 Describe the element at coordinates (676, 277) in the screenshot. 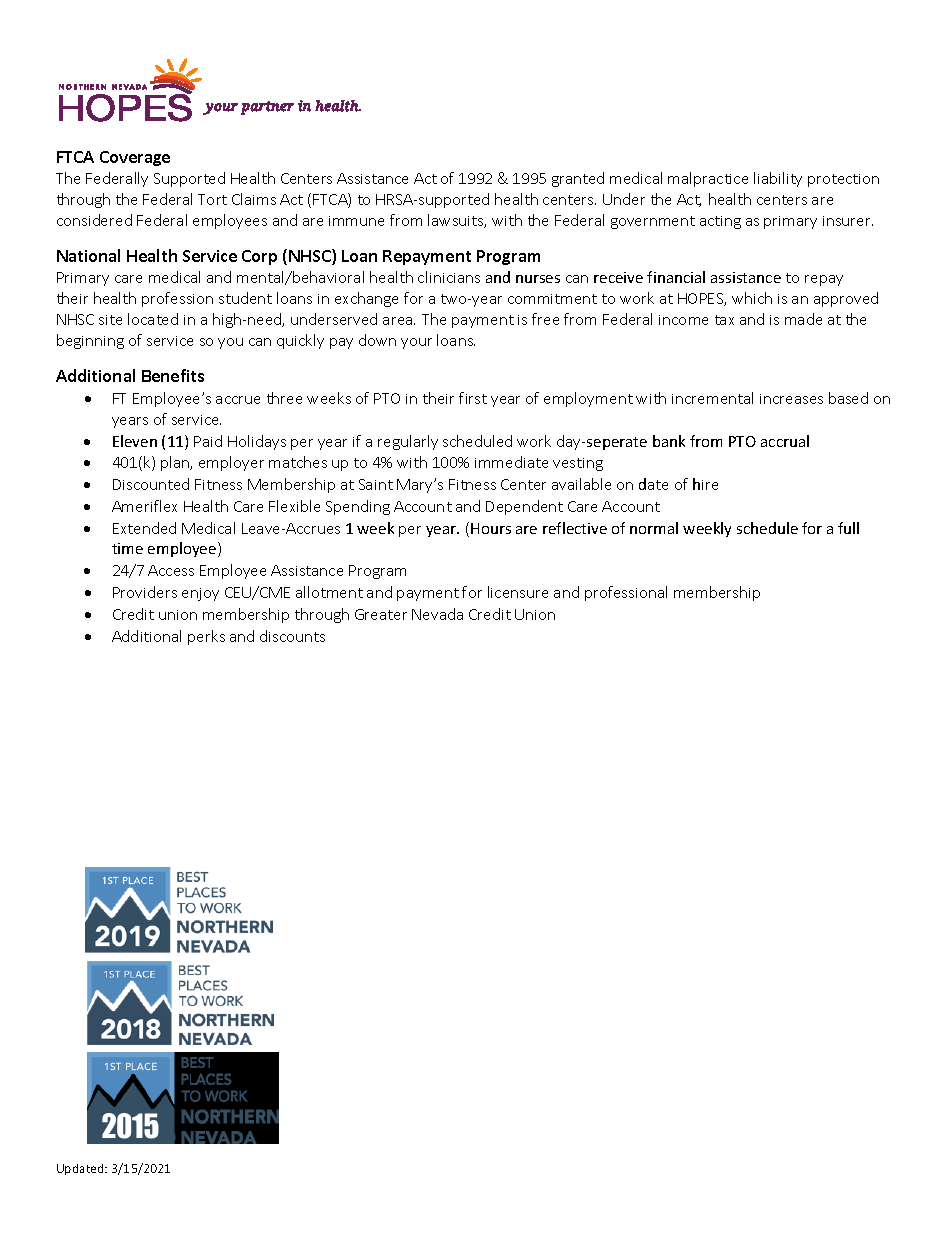

I see `financial` at that location.
